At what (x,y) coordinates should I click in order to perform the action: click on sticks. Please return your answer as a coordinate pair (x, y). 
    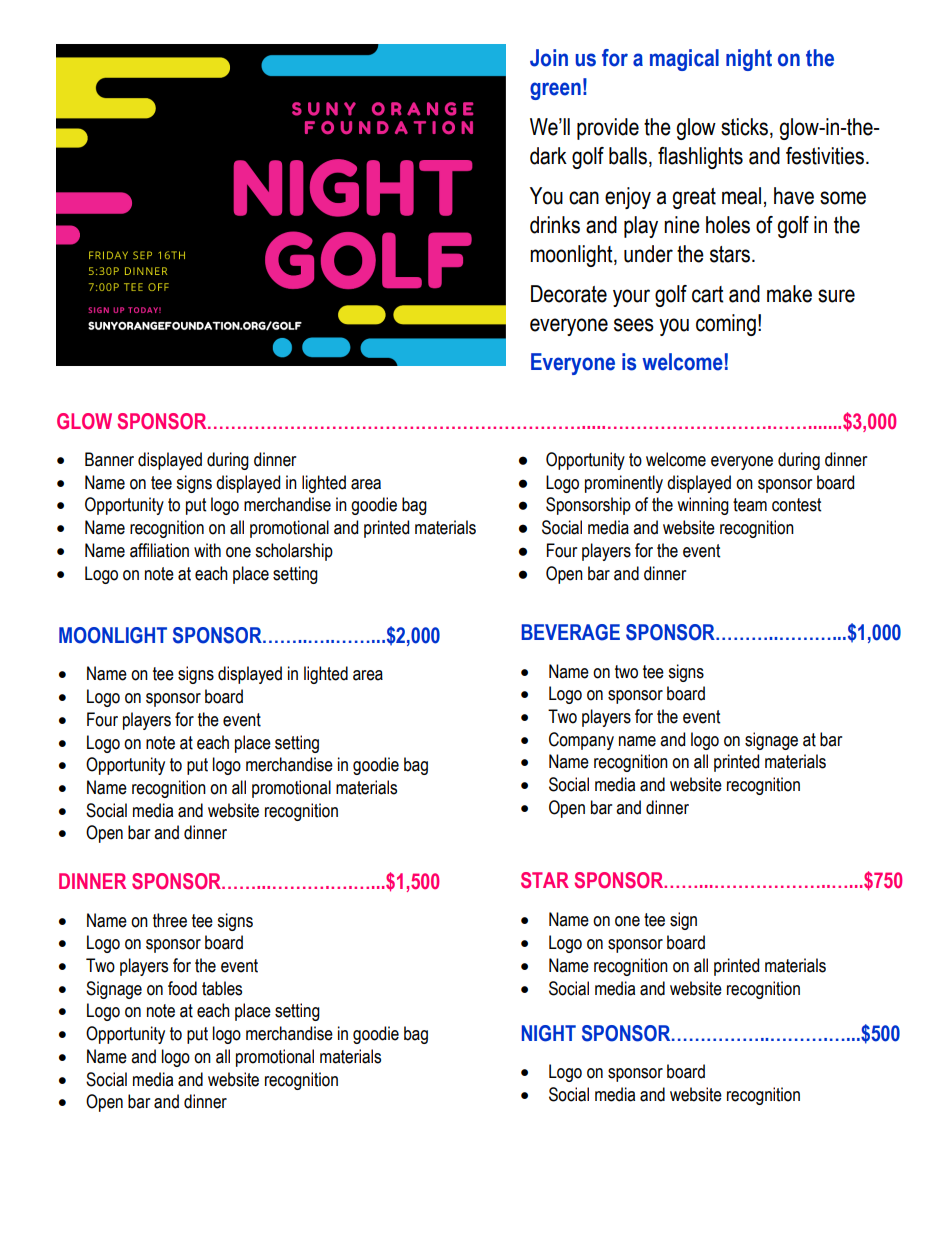
    Looking at the image, I should click on (746, 128).
